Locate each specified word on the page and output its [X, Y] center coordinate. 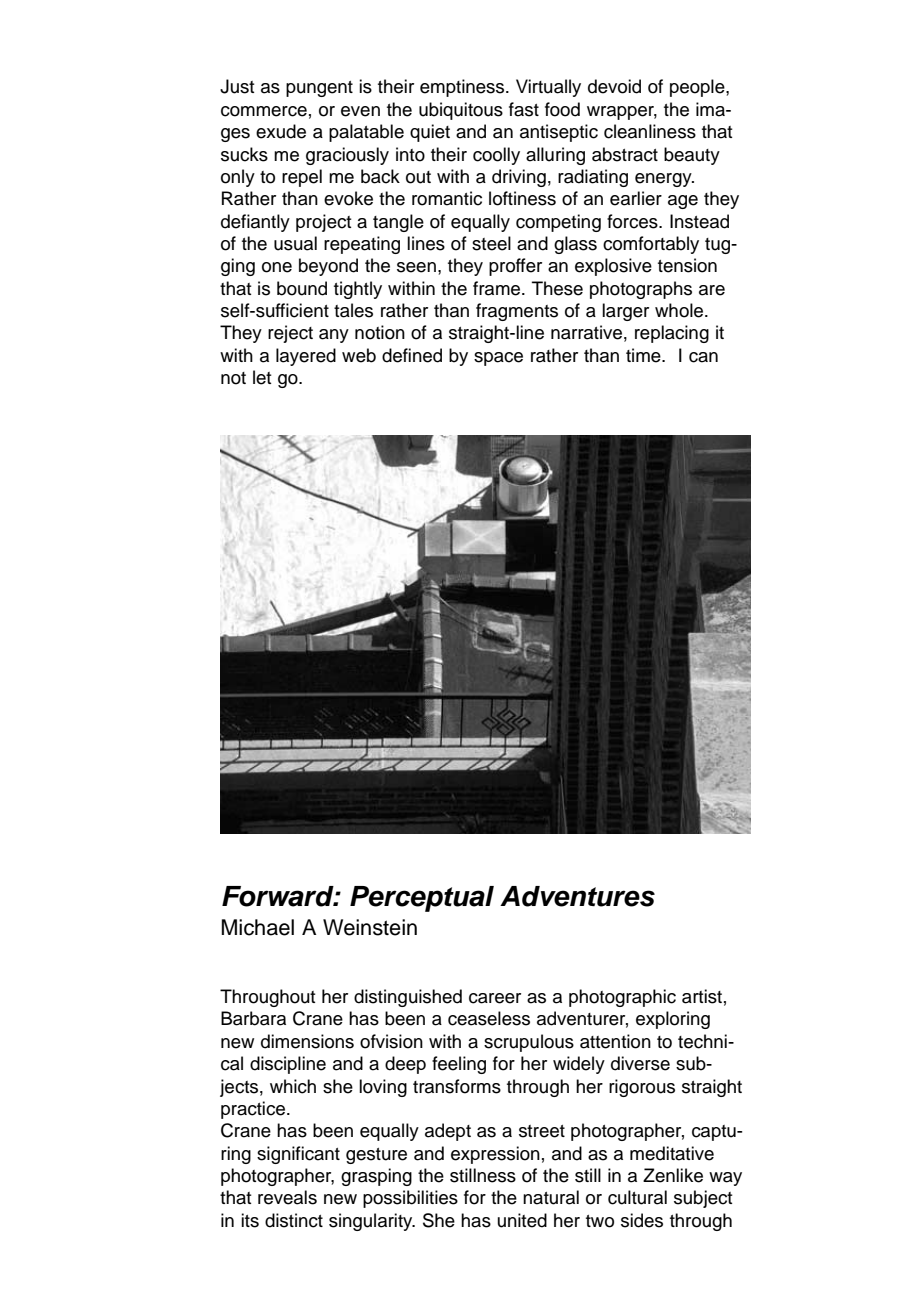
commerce [264, 111]
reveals [287, 1197]
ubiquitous [461, 111]
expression [495, 1155]
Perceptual [422, 899]
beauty [692, 156]
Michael [257, 927]
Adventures [577, 896]
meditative [672, 1153]
